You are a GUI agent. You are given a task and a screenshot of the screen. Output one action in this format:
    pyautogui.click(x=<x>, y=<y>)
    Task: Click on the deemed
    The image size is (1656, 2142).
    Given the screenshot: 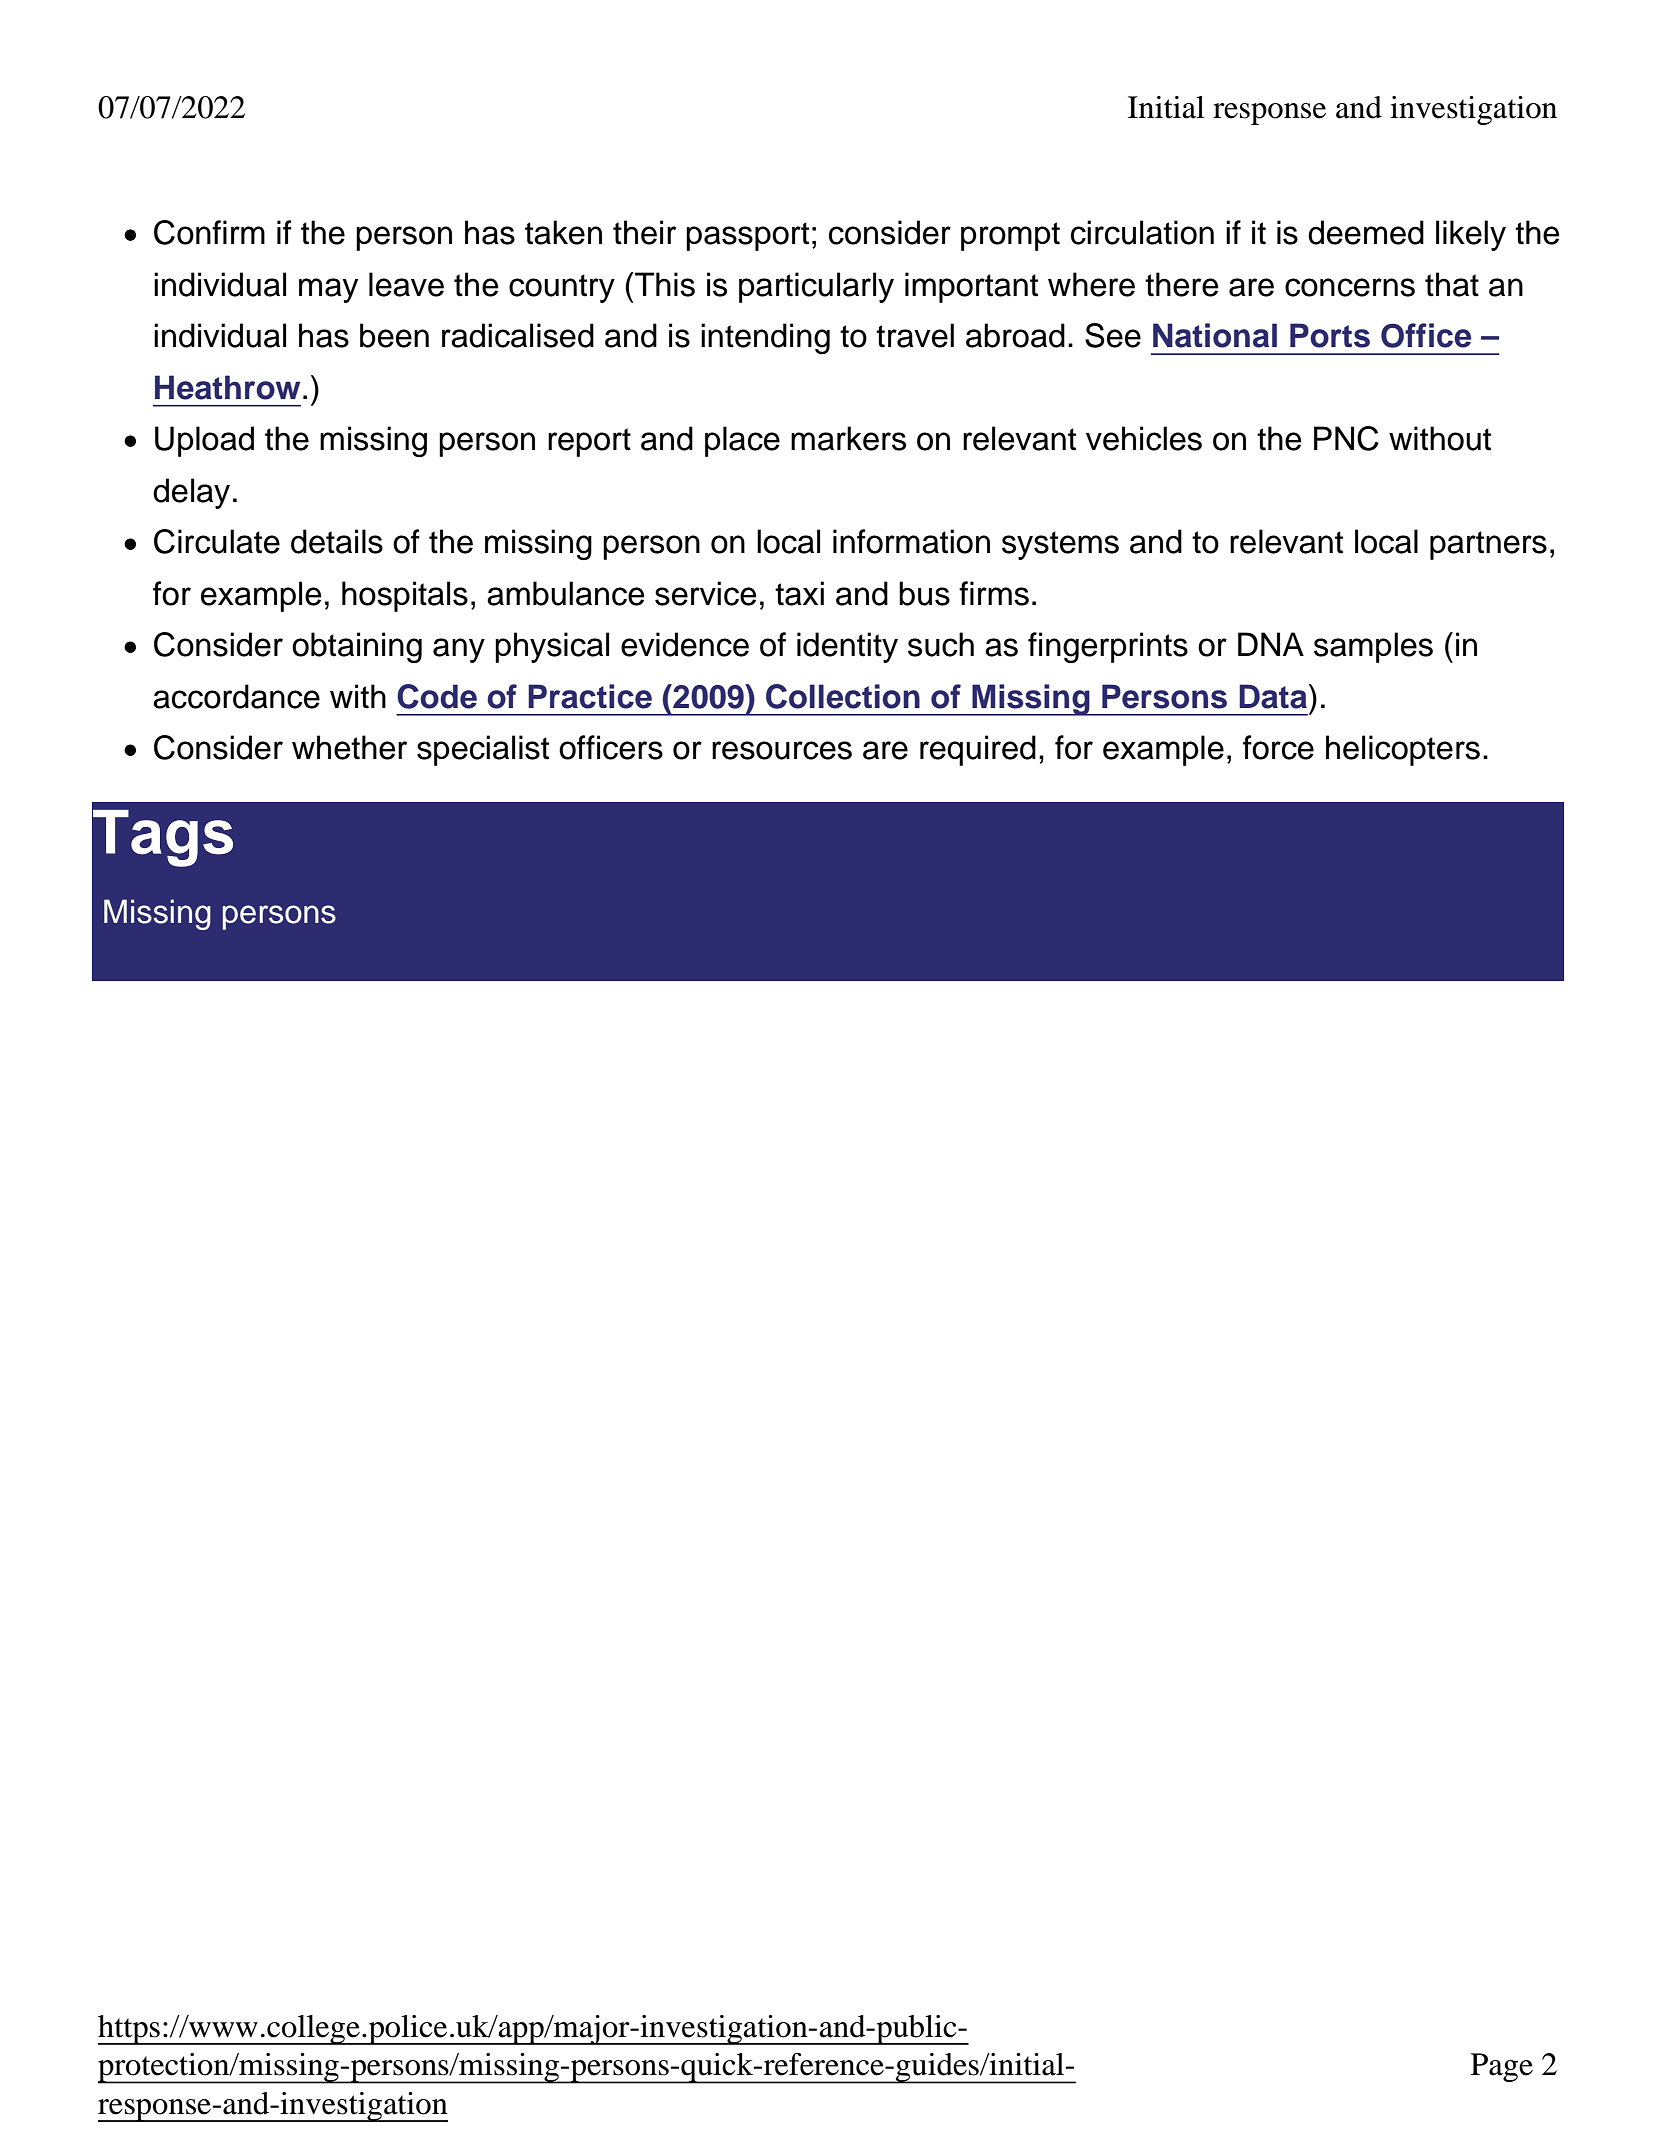 What is the action you would take?
    pyautogui.click(x=1366, y=232)
